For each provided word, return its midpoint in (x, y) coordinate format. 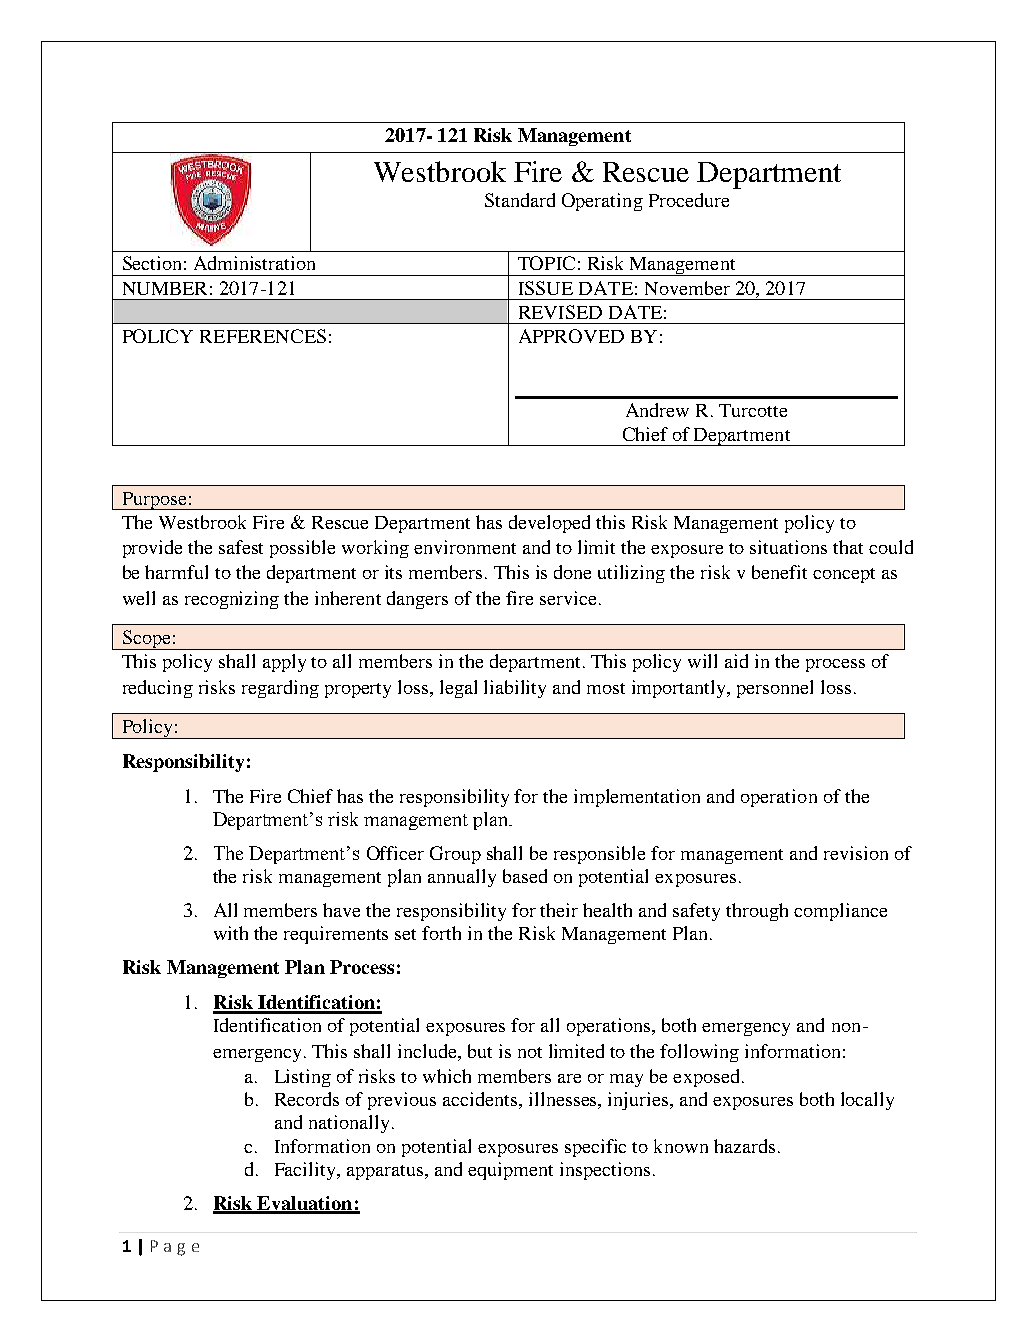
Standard (520, 200)
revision (856, 853)
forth (441, 933)
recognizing (232, 600)
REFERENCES (263, 336)
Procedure (689, 200)
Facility (307, 1171)
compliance (840, 912)
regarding (280, 689)
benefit (779, 572)
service (570, 598)
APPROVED (571, 336)
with (231, 933)
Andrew (657, 410)
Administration (254, 263)
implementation (637, 798)
